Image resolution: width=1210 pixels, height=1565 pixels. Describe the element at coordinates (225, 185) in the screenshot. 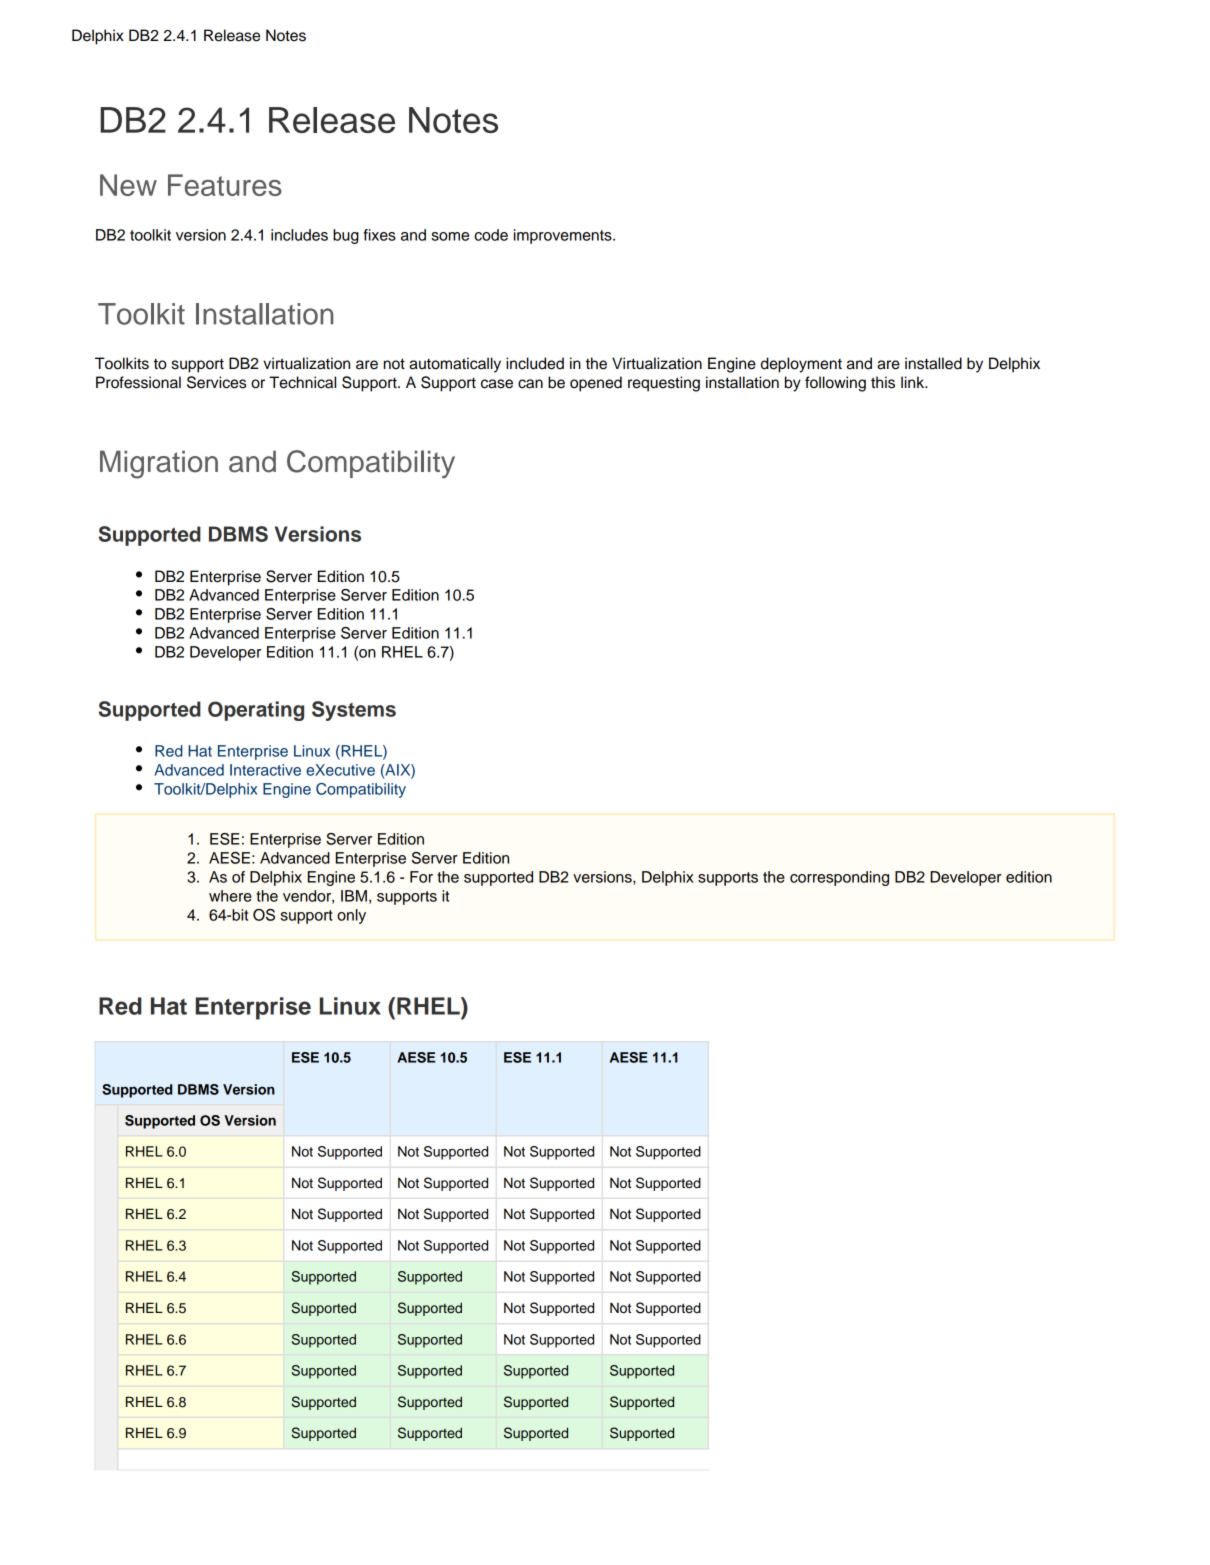

I see `Features` at that location.
